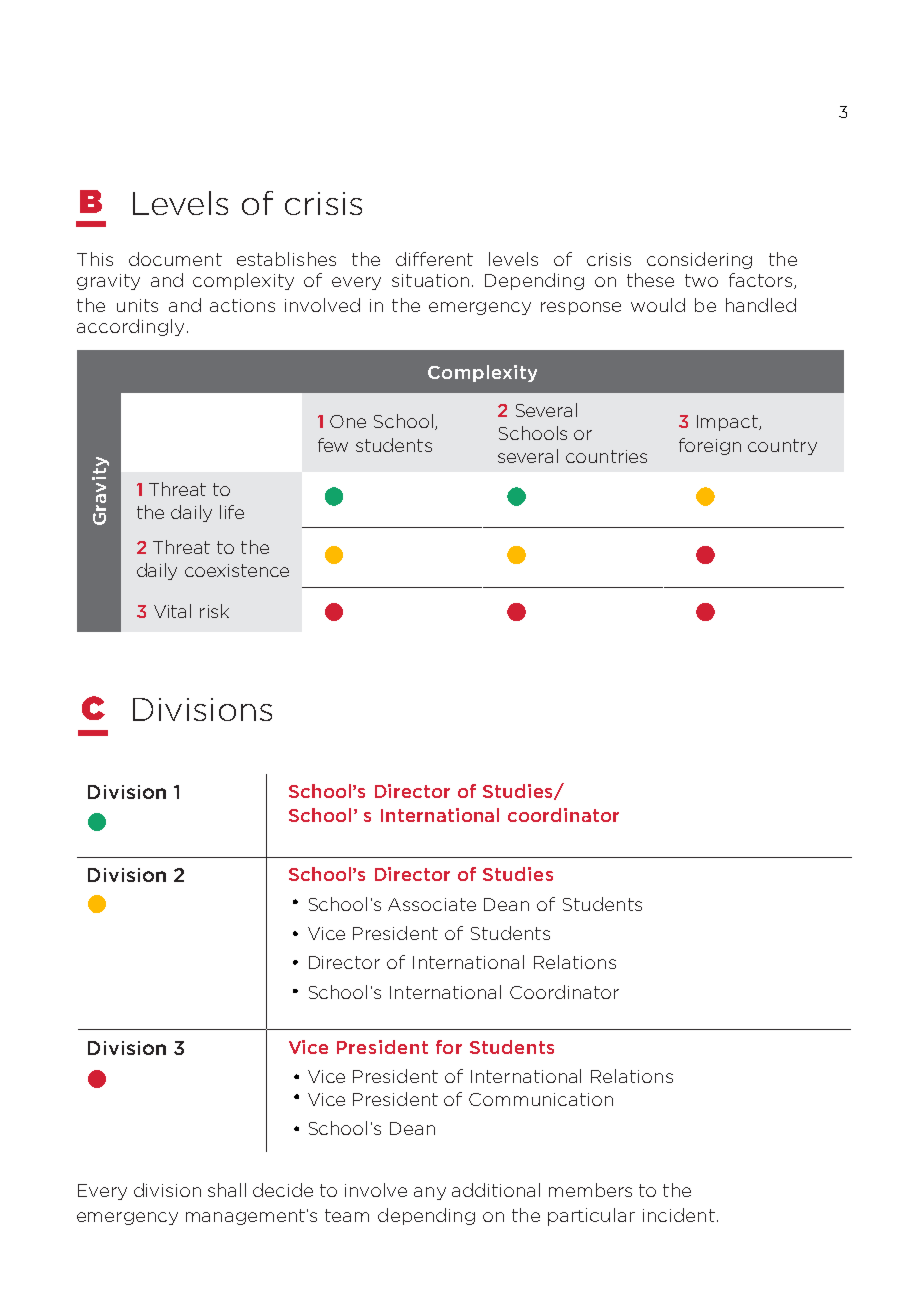  What do you see at coordinates (175, 259) in the document?
I see `document` at bounding box center [175, 259].
